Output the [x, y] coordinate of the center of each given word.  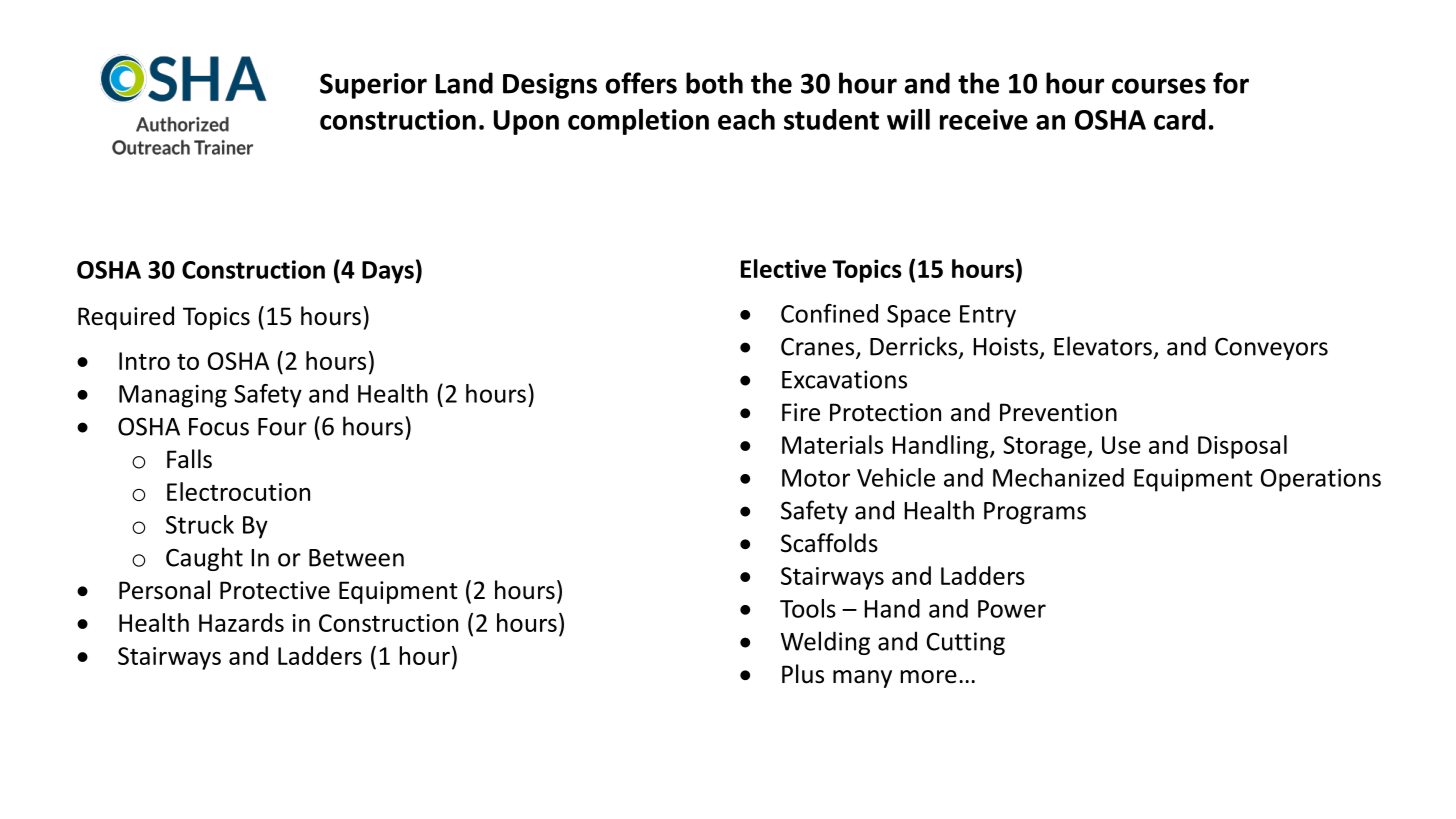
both [714, 83]
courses [1159, 86]
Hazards [241, 622]
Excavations [844, 379]
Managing [173, 396]
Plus [803, 674]
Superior [373, 86]
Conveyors [1271, 349]
